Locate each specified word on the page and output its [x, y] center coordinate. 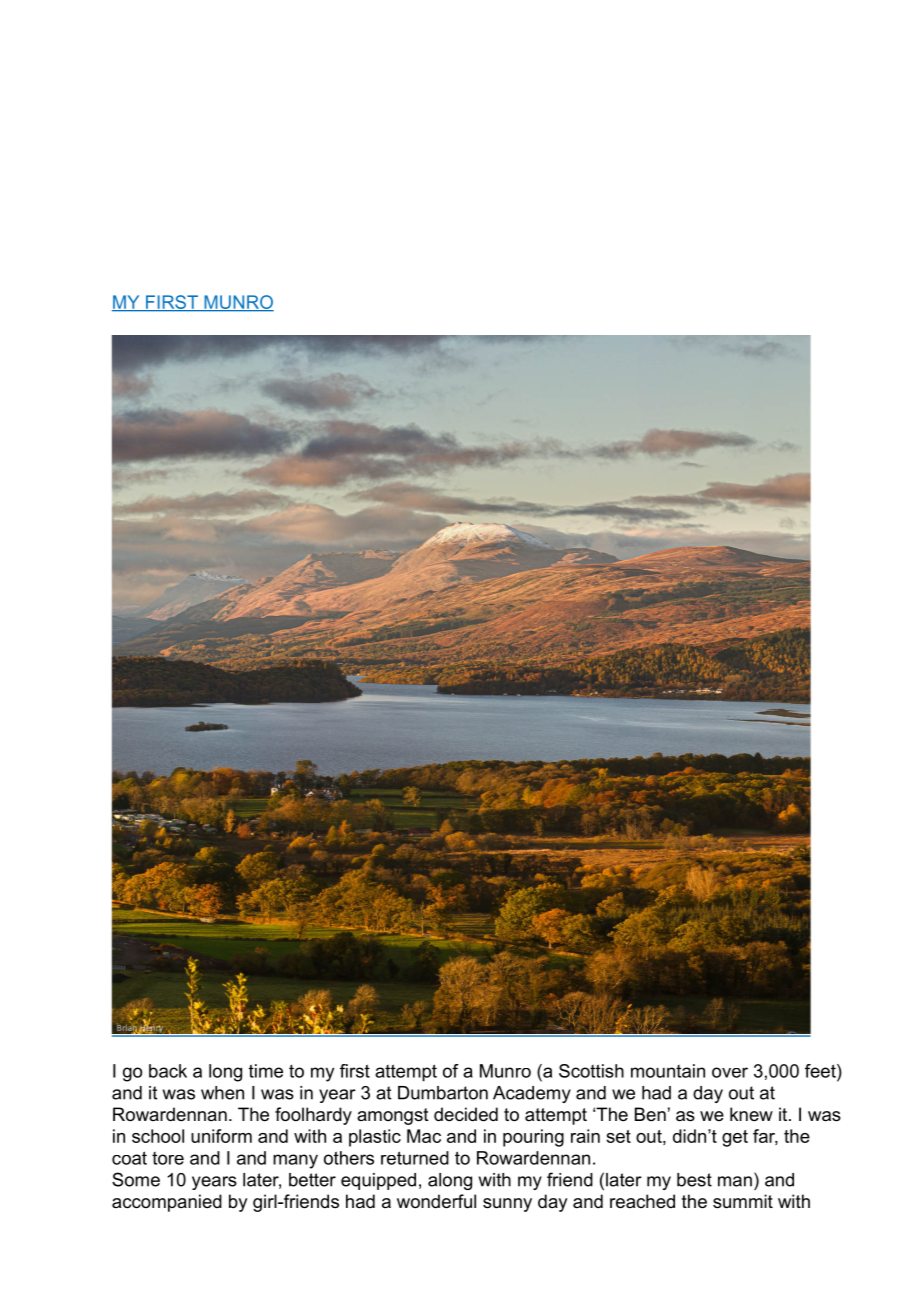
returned [415, 1158]
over [730, 1072]
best [694, 1180]
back [168, 1071]
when [222, 1093]
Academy [532, 1094]
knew [751, 1114]
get [735, 1138]
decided [466, 1114]
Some [136, 1179]
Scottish [591, 1071]
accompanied [167, 1203]
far [765, 1137]
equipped [378, 1181]
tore [168, 1158]
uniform [221, 1136]
